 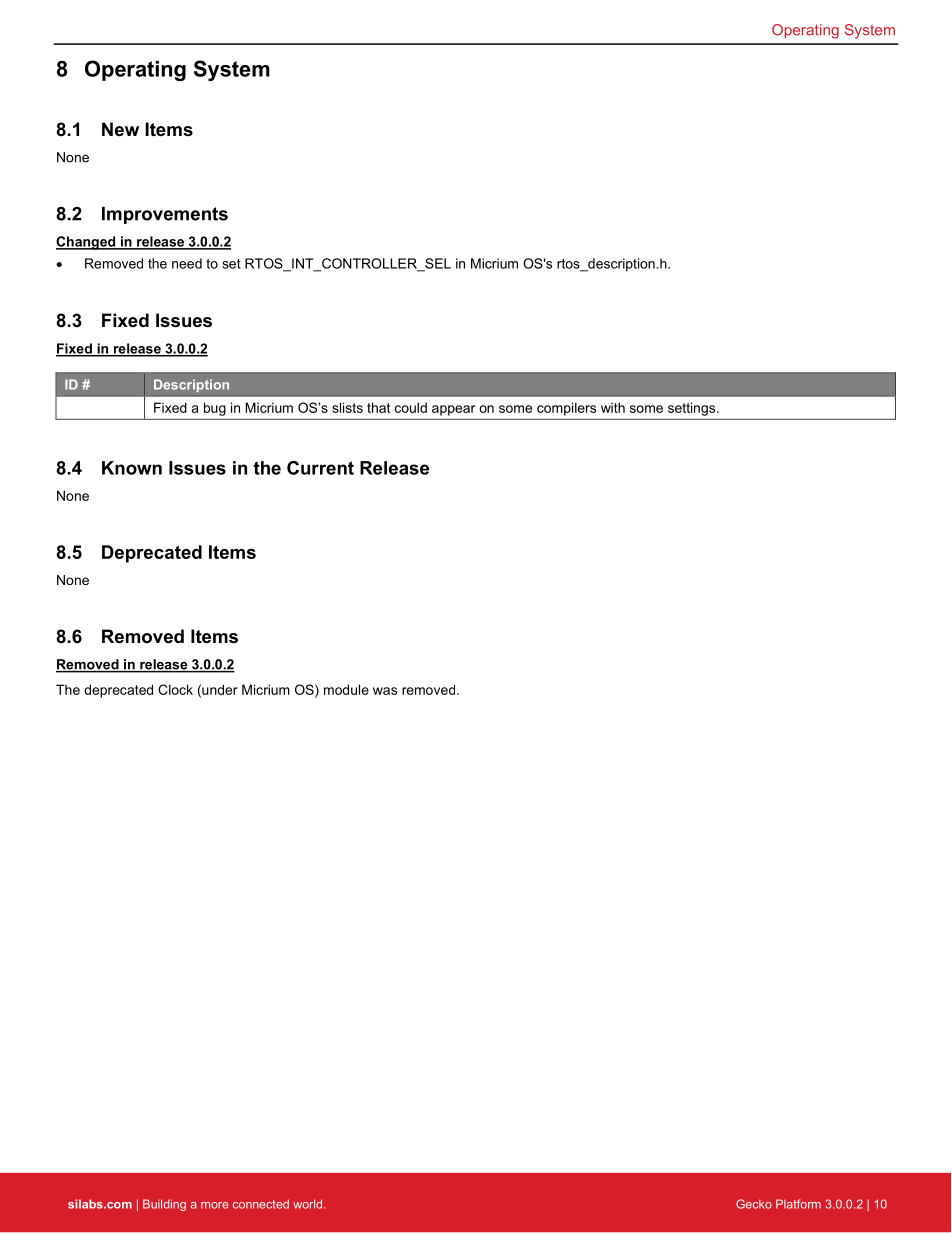 What do you see at coordinates (385, 691) in the screenshot?
I see `was` at bounding box center [385, 691].
